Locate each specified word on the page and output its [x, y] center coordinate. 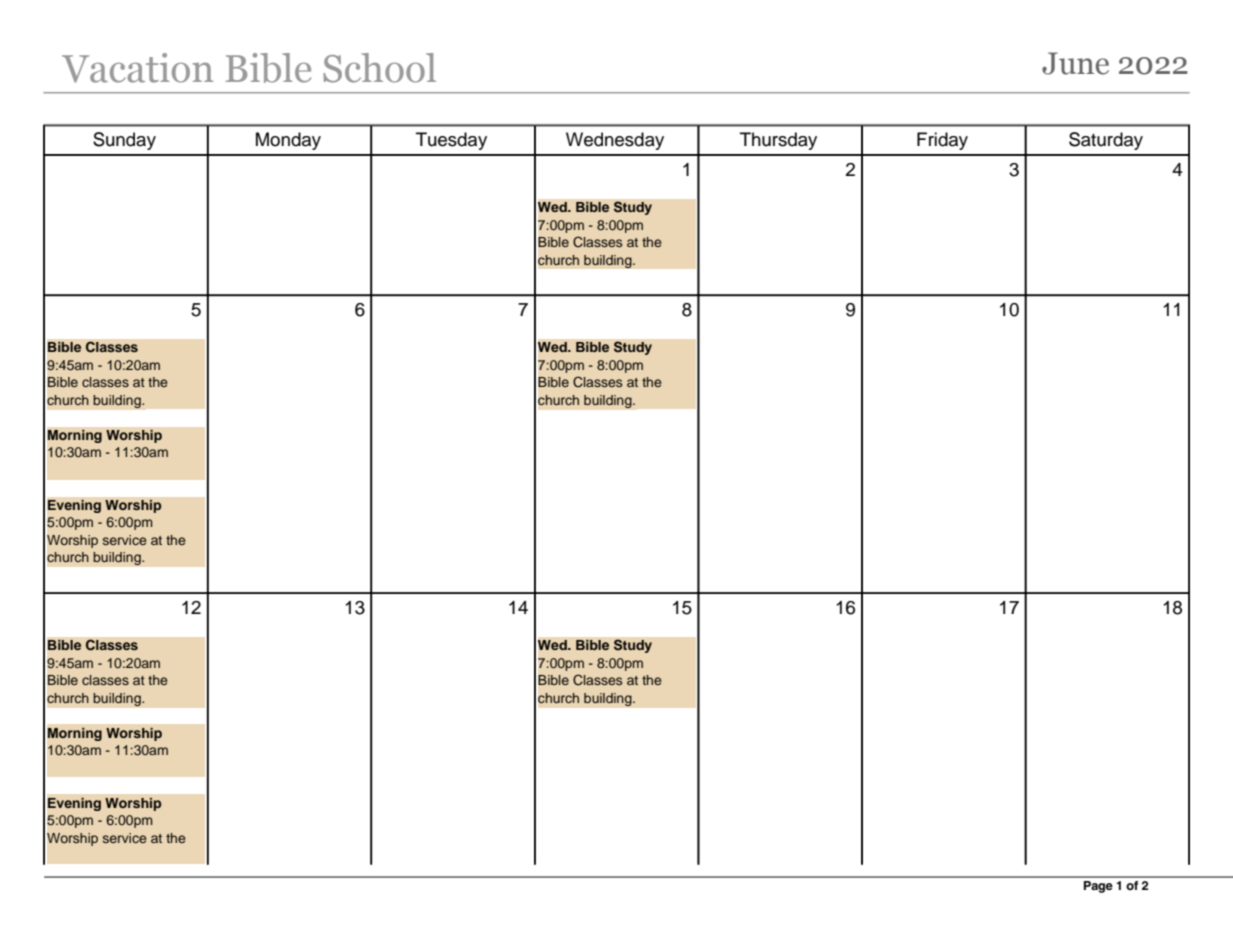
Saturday [1106, 141]
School [379, 68]
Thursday [778, 141]
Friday [942, 141]
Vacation [137, 68]
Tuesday [451, 141]
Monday [288, 141]
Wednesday [615, 141]
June [1075, 63]
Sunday [124, 141]
